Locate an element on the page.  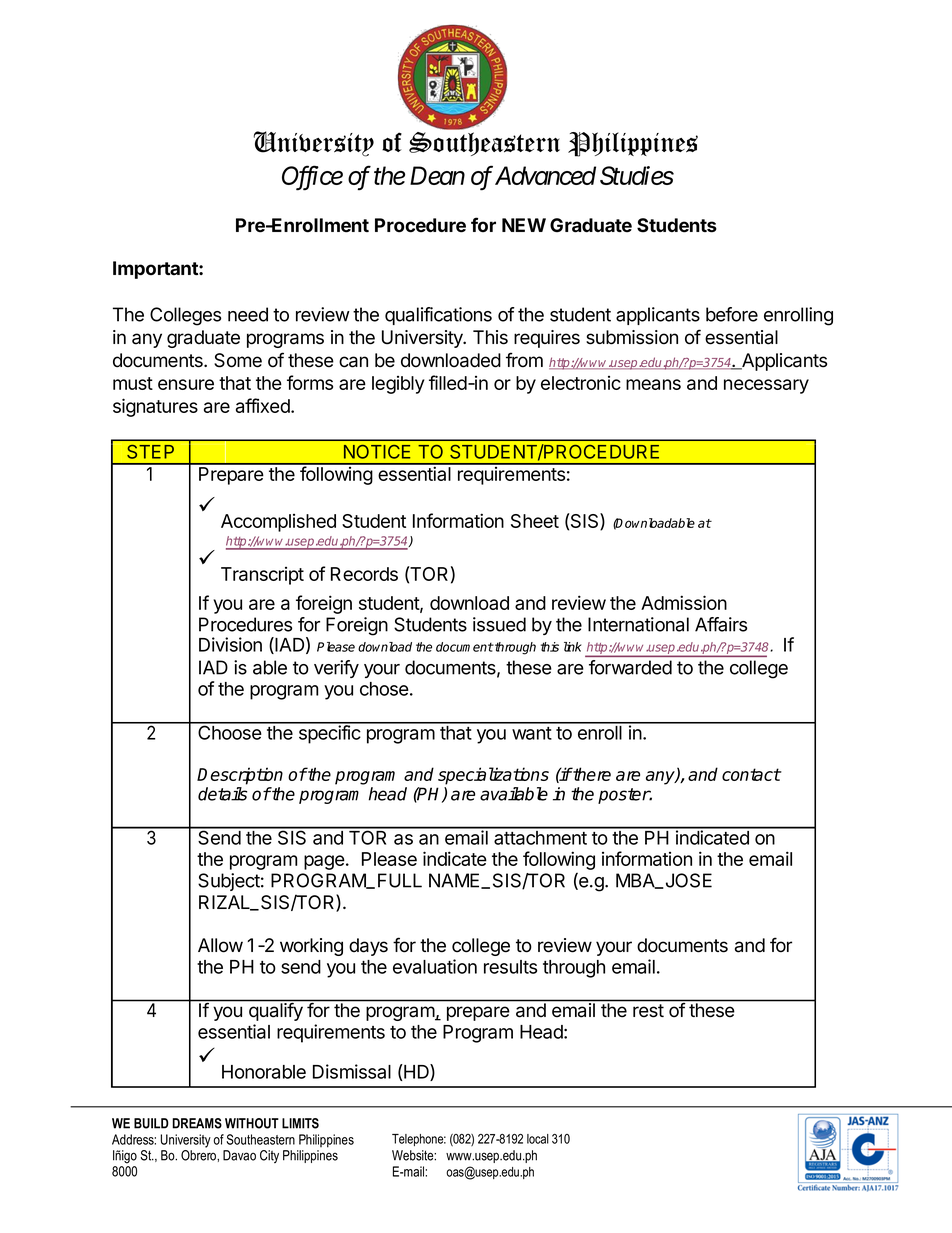
forwarded is located at coordinates (630, 667).
